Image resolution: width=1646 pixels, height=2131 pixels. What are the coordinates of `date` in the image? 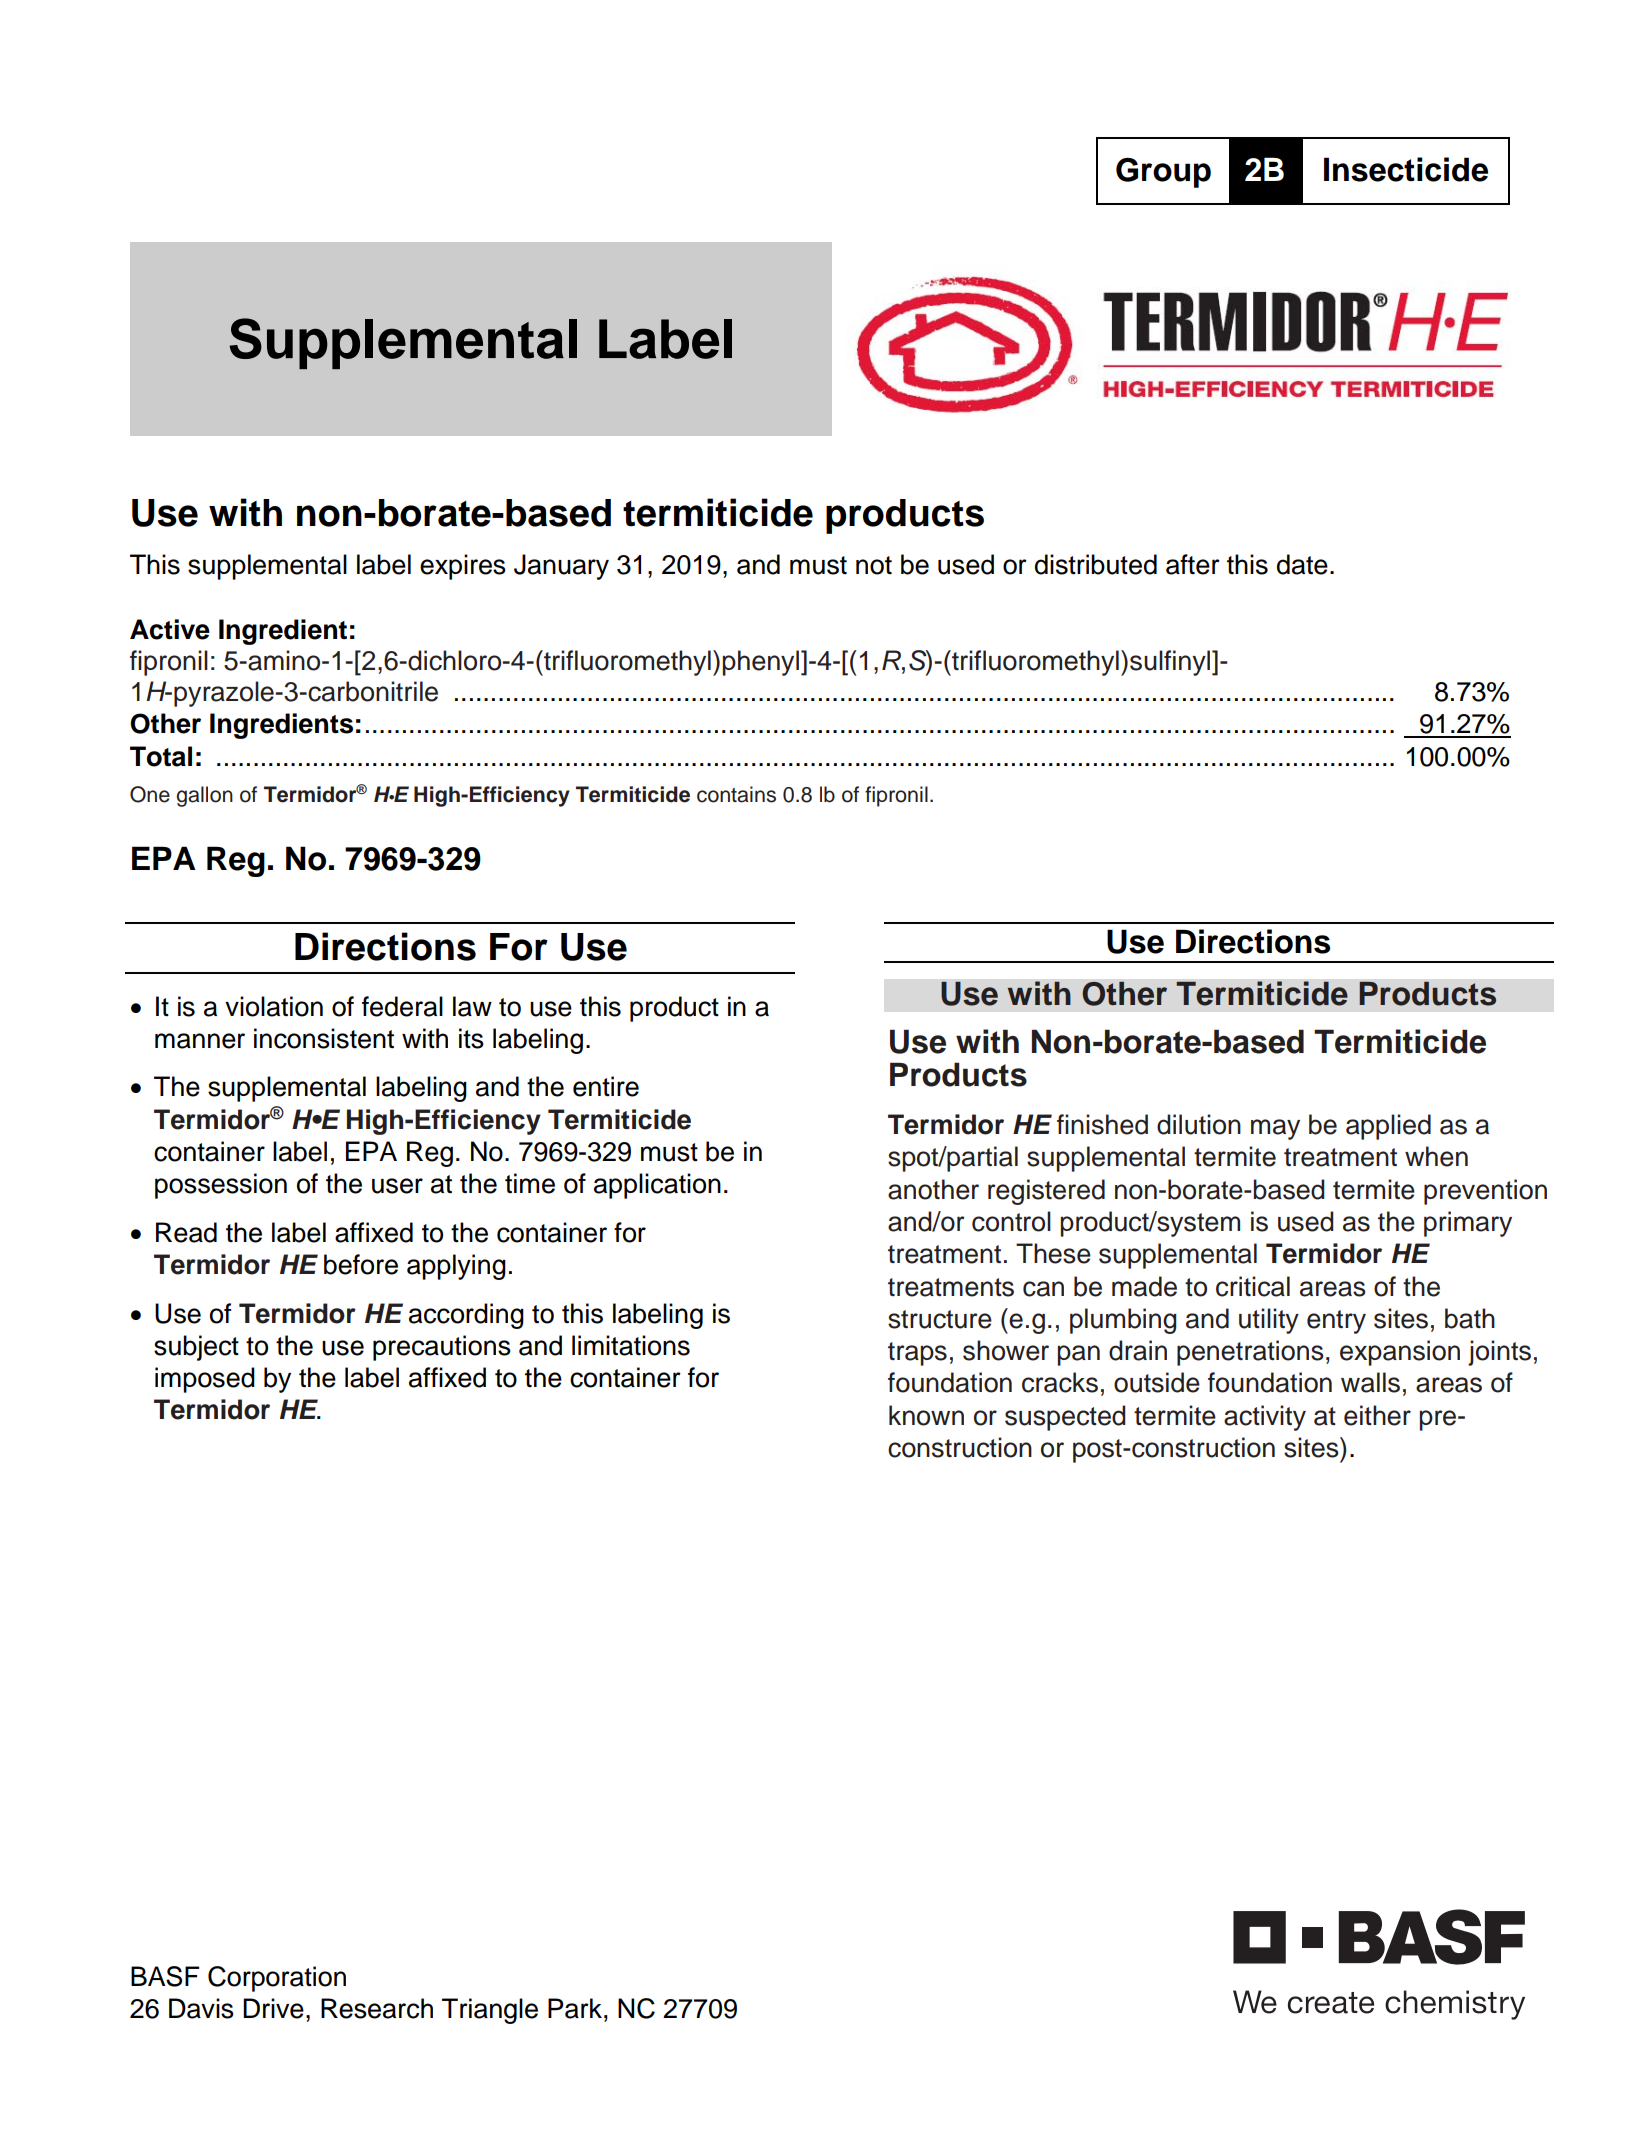 It's located at (1302, 564).
